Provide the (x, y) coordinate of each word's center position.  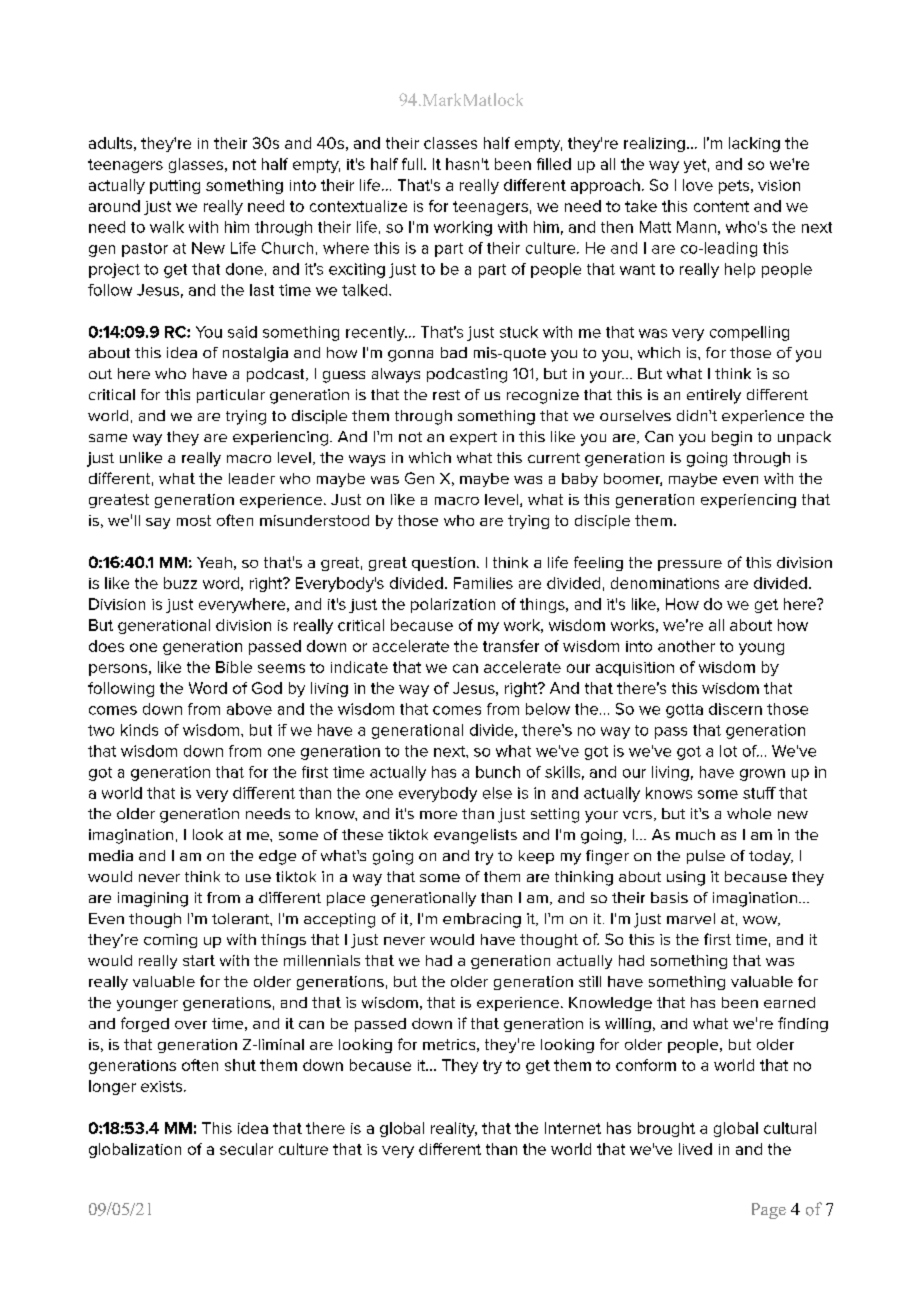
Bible (234, 667)
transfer (511, 646)
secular (246, 1149)
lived (695, 1149)
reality (454, 1129)
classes (450, 143)
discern (735, 709)
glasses (196, 165)
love (698, 185)
